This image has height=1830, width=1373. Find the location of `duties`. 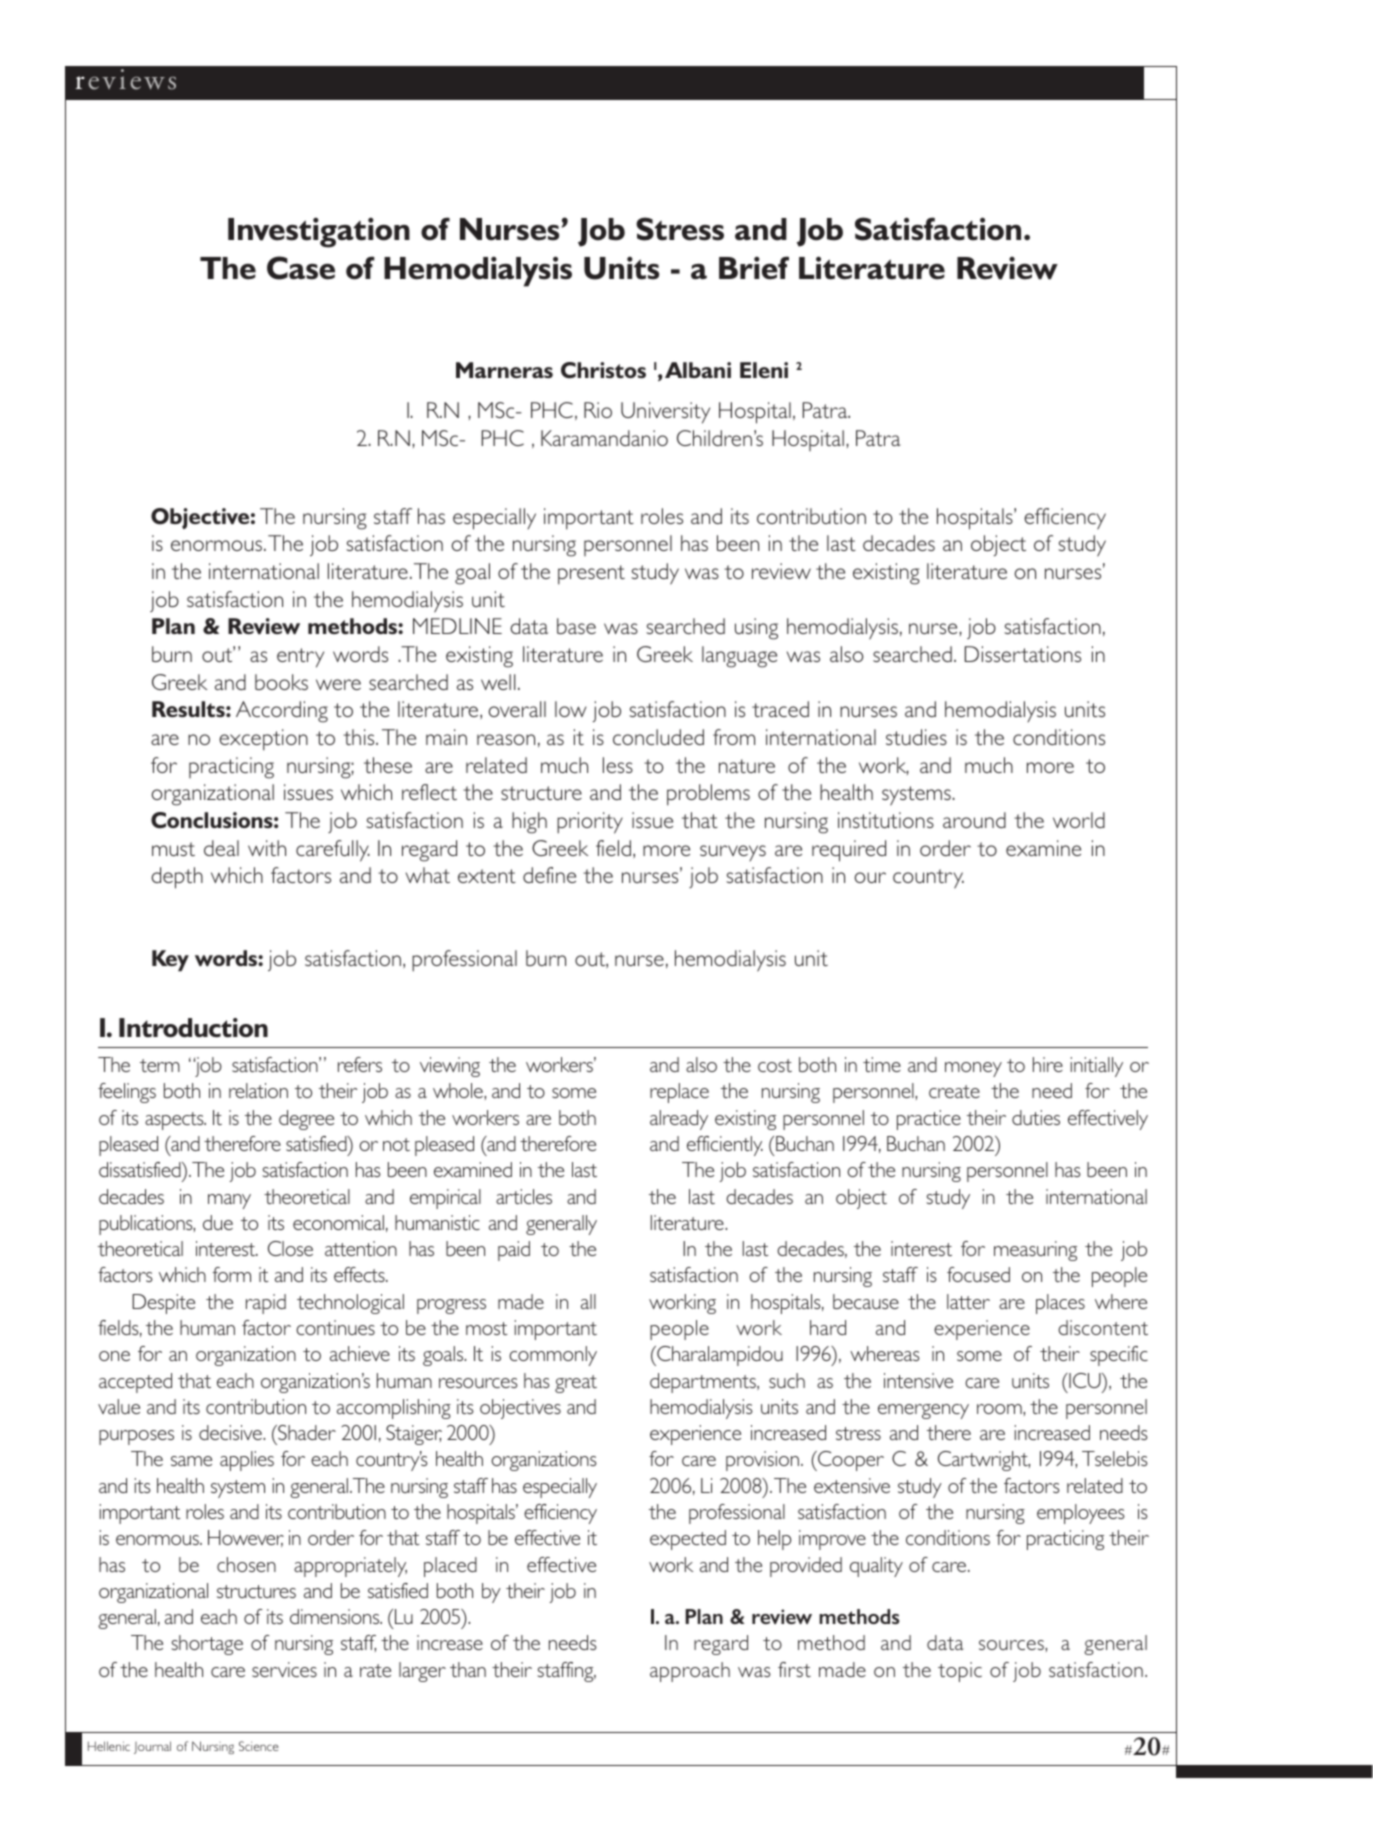

duties is located at coordinates (1036, 1117).
